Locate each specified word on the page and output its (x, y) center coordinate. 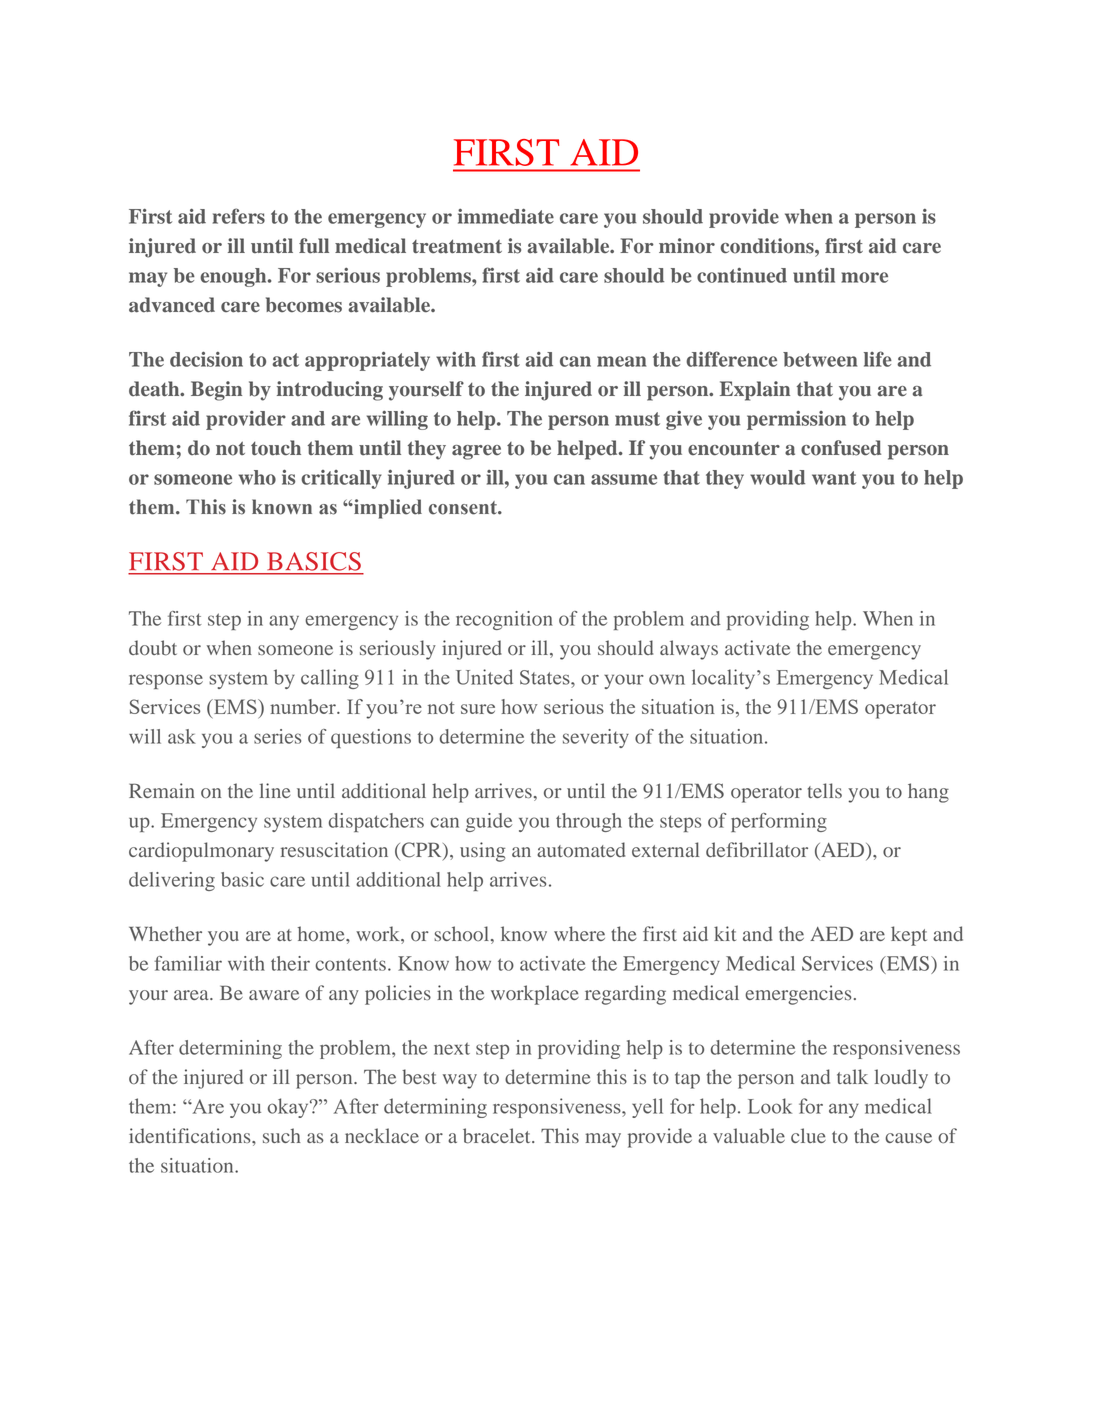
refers (239, 216)
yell (647, 1108)
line (275, 790)
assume (624, 479)
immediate (506, 216)
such (282, 1135)
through (589, 822)
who (257, 477)
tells (825, 790)
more (864, 277)
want (834, 478)
